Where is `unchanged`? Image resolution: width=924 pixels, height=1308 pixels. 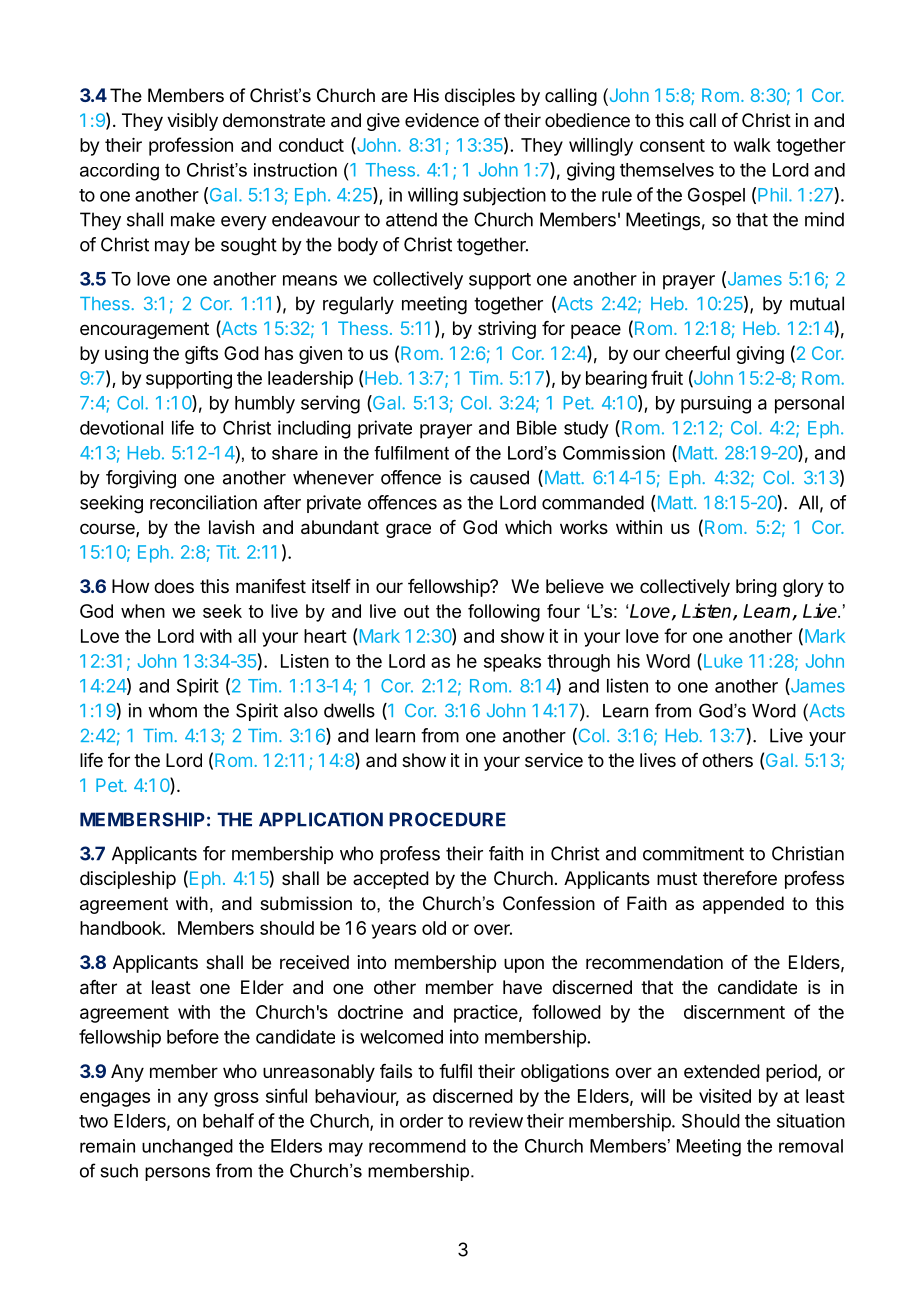
unchanged is located at coordinates (187, 1148).
